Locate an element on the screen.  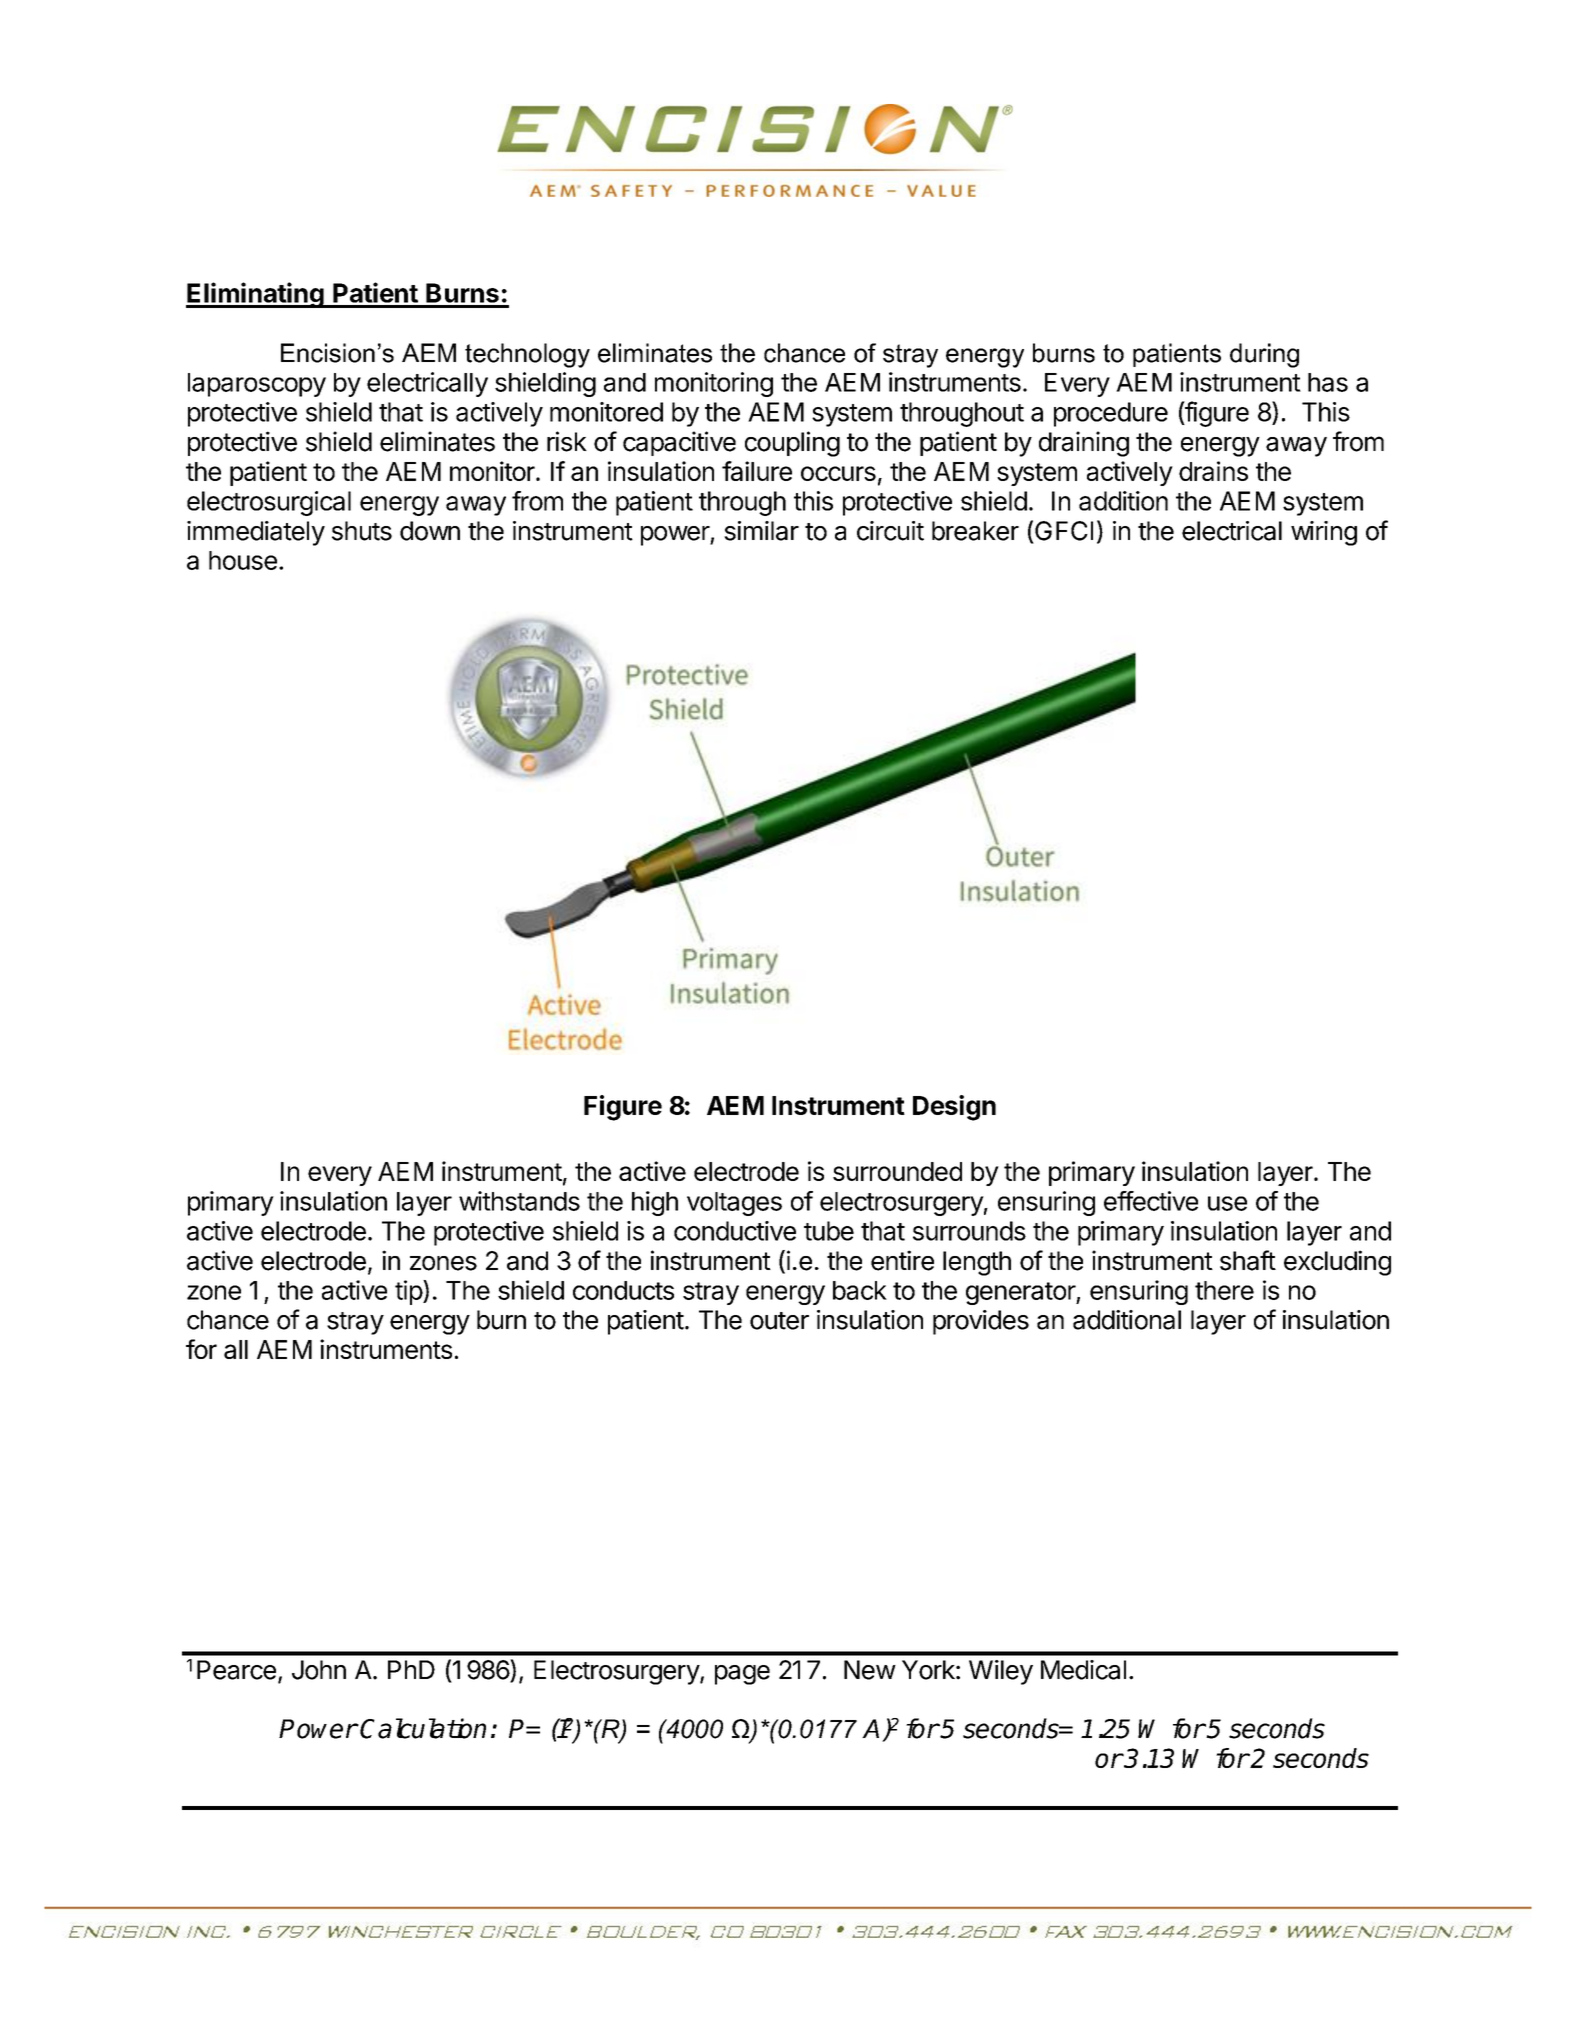
during is located at coordinates (1264, 355).
